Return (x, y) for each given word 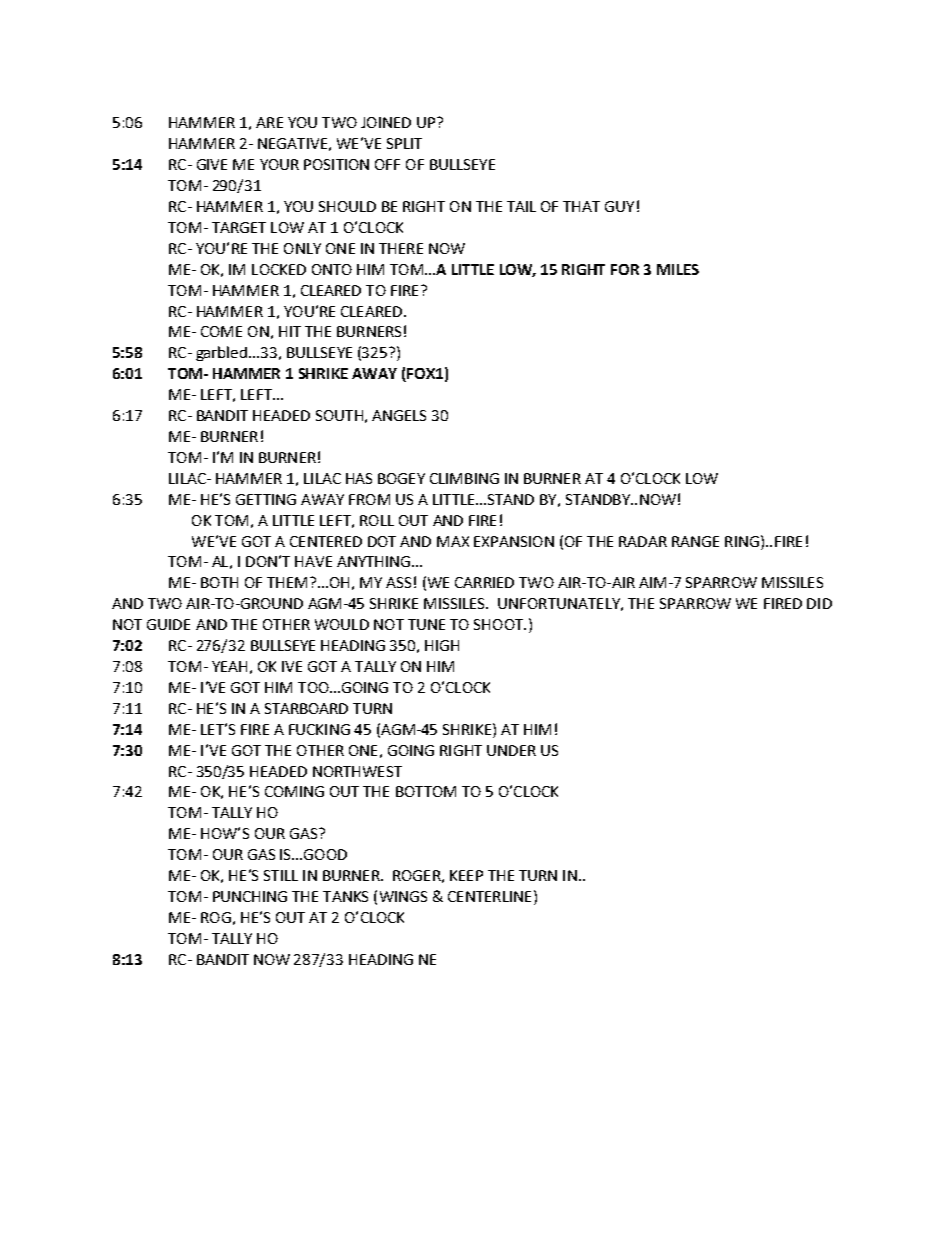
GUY (619, 206)
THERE (401, 248)
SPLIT (404, 143)
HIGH (442, 645)
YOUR (279, 164)
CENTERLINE (489, 896)
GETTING (266, 499)
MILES (678, 269)
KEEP (466, 875)
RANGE (695, 541)
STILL (281, 875)
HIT (290, 331)
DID (819, 603)
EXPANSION (514, 541)
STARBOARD (306, 708)
